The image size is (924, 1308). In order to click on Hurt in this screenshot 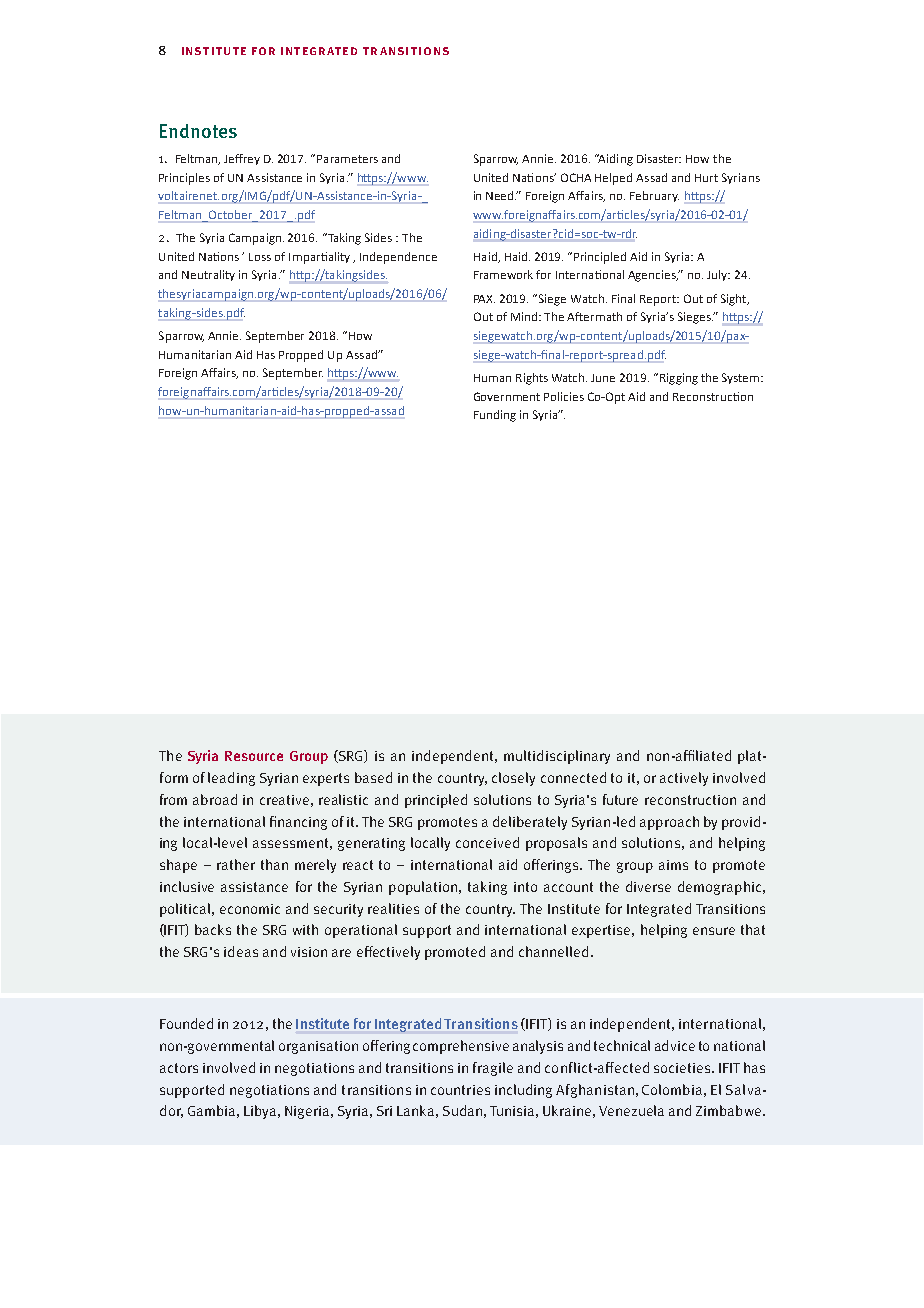, I will do `click(706, 178)`.
